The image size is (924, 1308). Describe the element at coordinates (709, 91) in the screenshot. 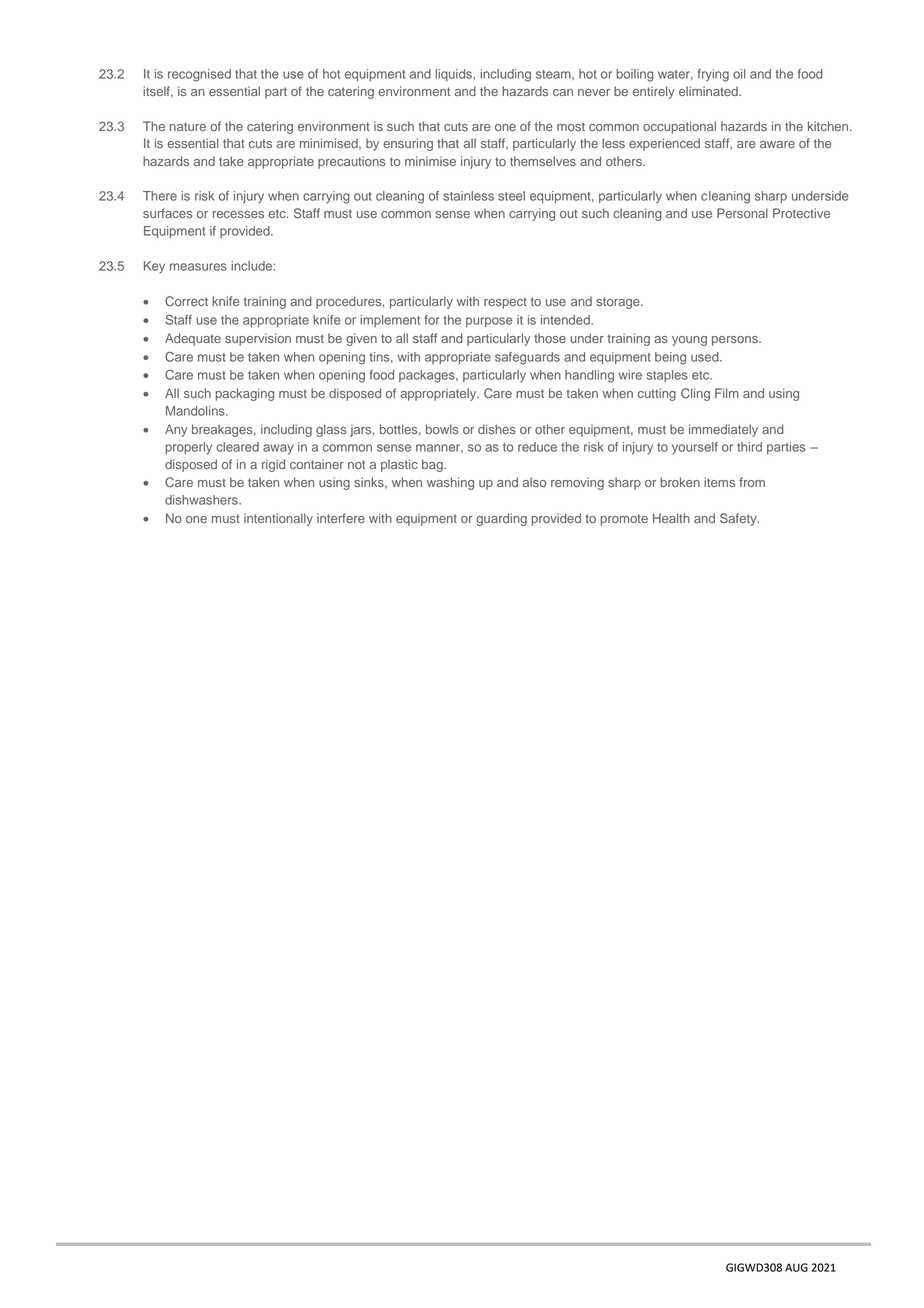

I see `eliminated` at that location.
